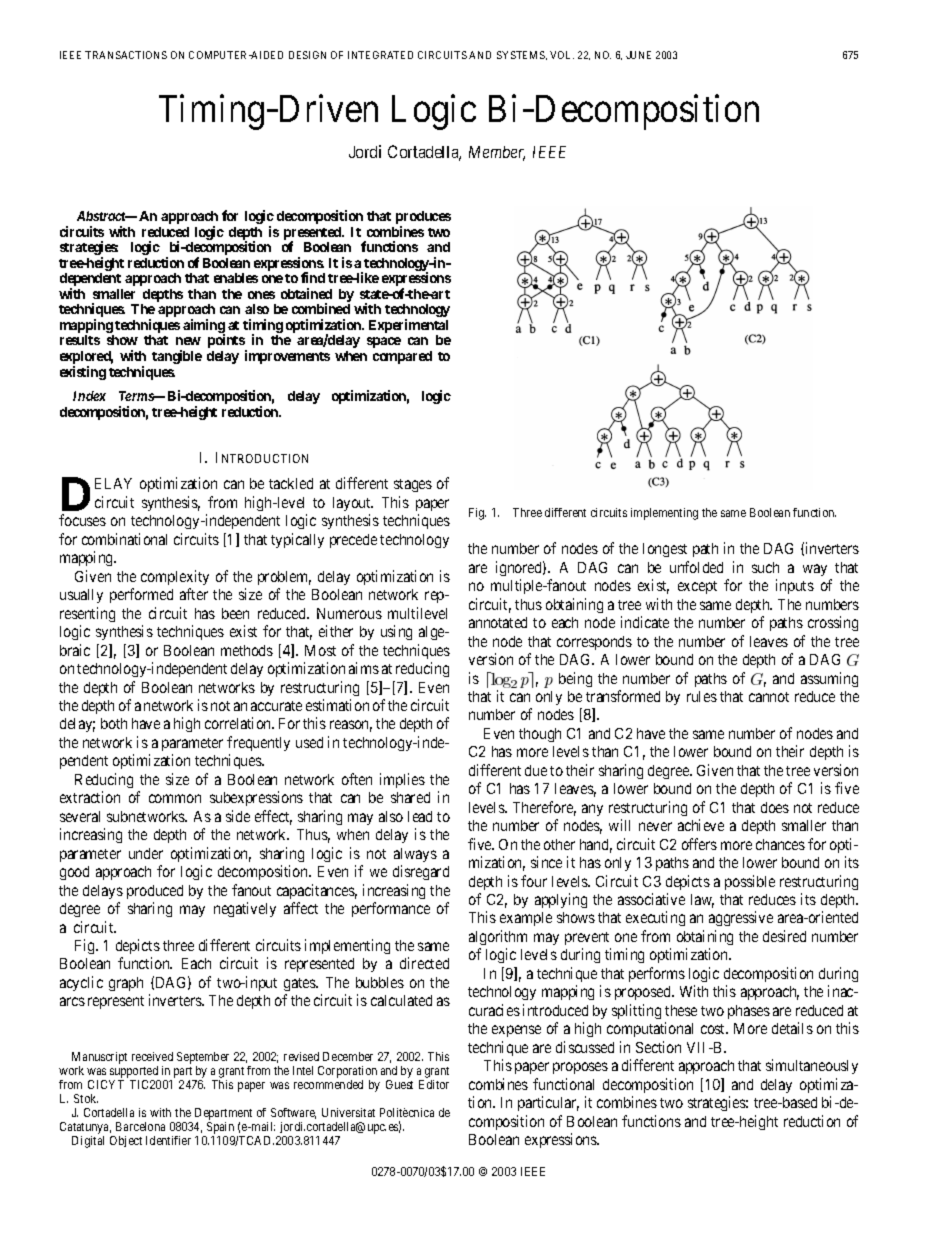  Describe the element at coordinates (638, 55) in the screenshot. I see `JUNE` at that location.
